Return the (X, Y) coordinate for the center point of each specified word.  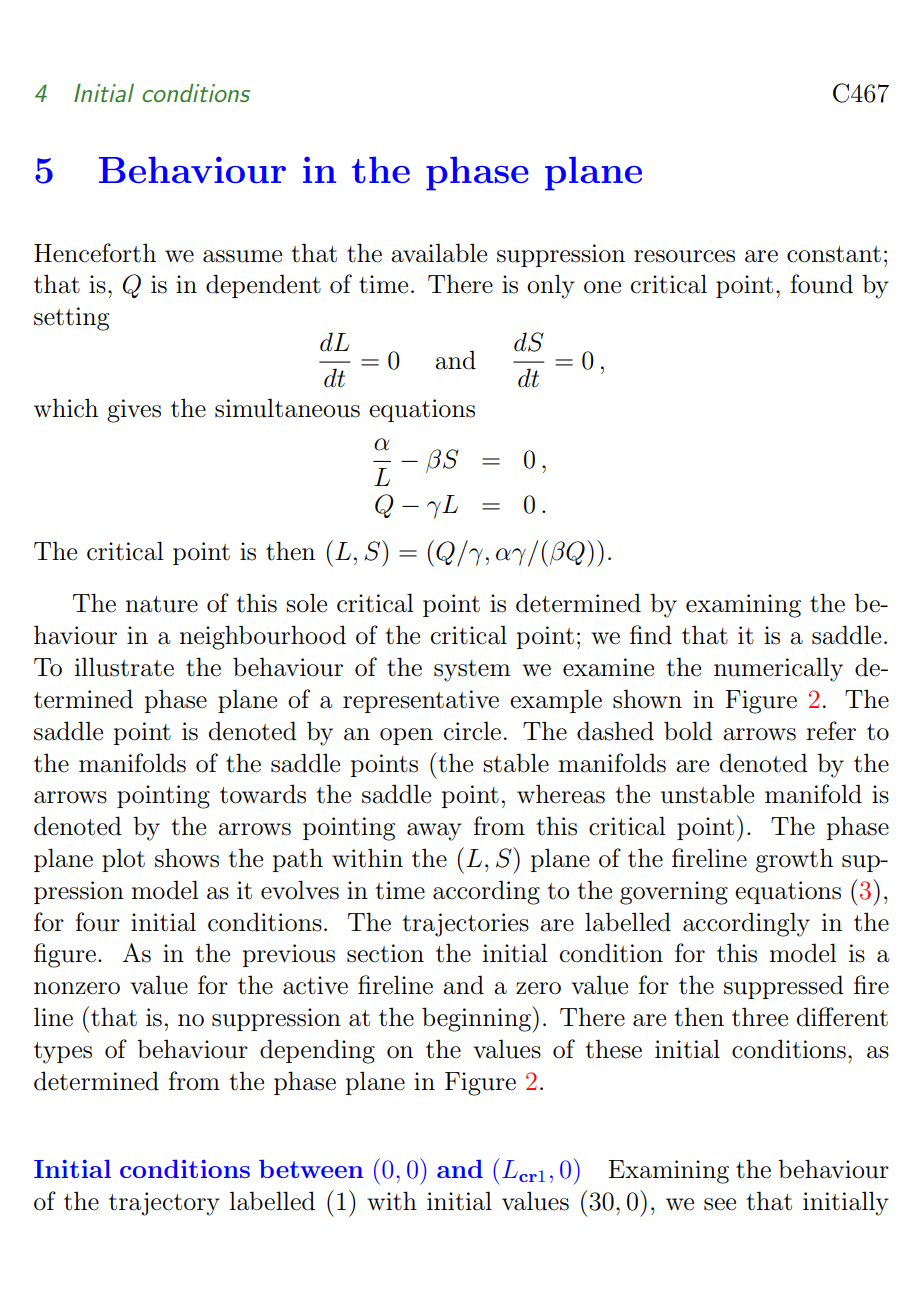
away (434, 832)
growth (794, 860)
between (311, 1169)
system (472, 671)
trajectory (164, 1204)
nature (161, 604)
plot (123, 860)
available (439, 253)
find (651, 635)
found (822, 284)
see (720, 1204)
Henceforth (95, 253)
